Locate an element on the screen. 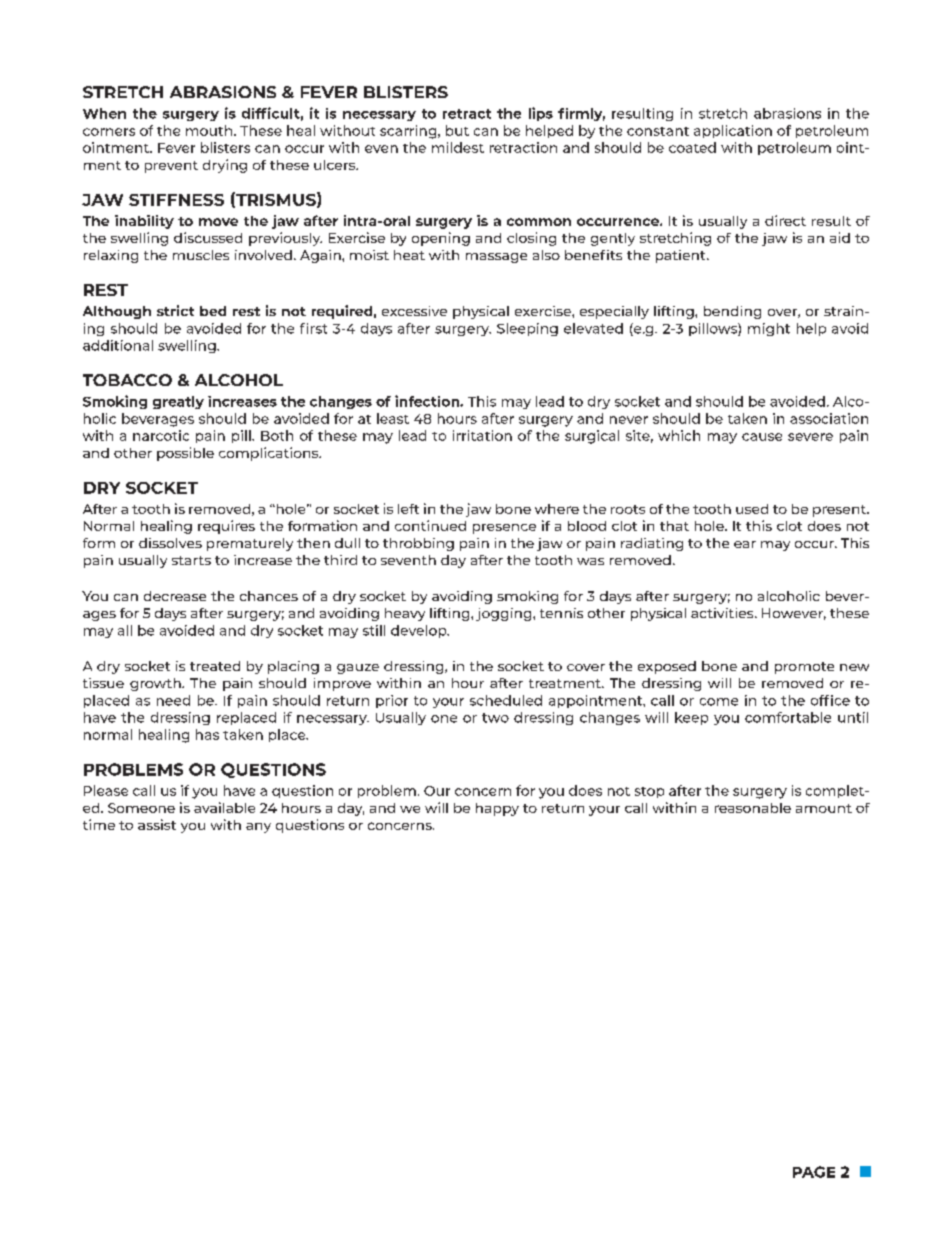 Image resolution: width=952 pixels, height=1233 pixels. PAGE is located at coordinates (814, 1172).
